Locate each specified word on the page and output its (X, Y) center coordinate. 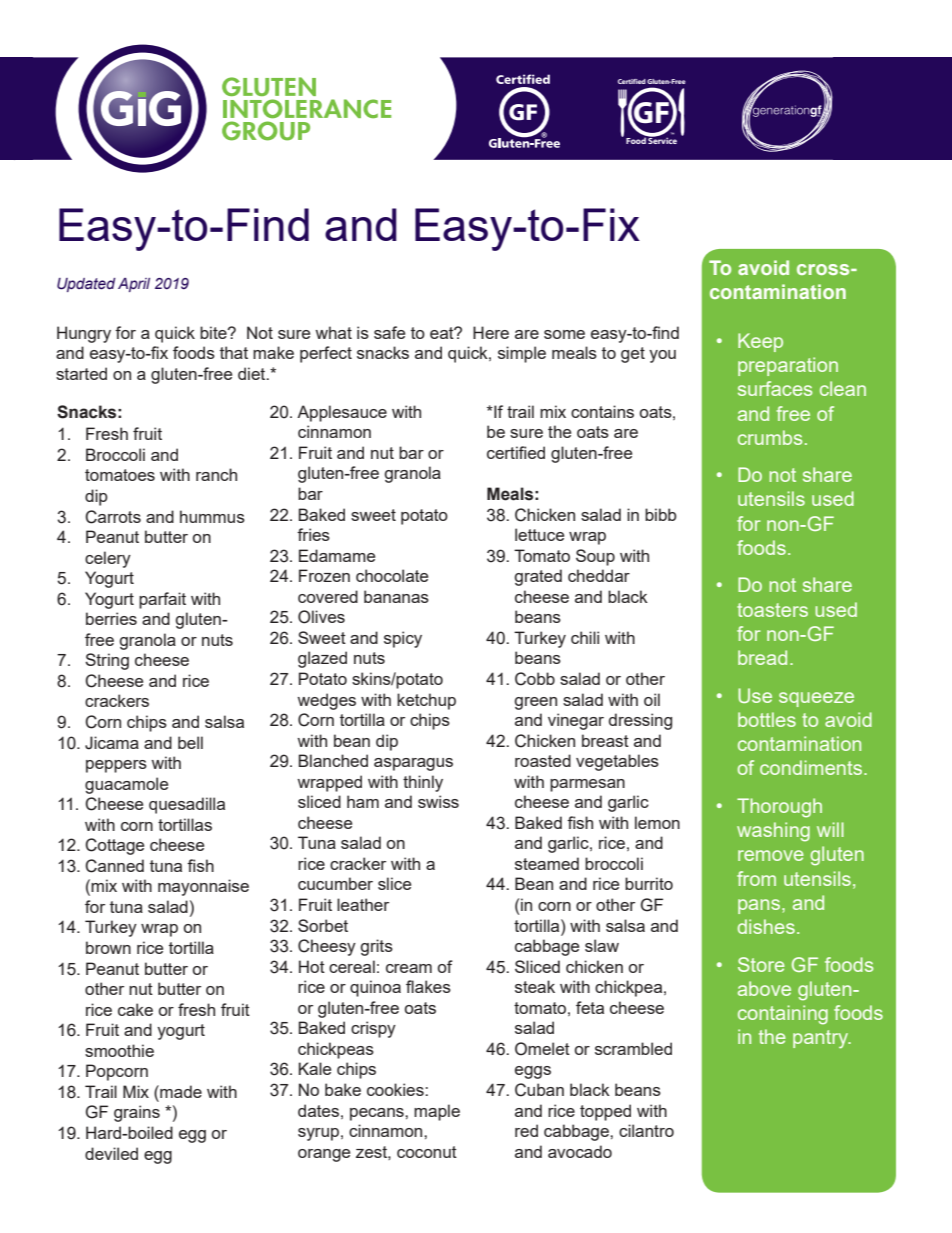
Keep (760, 342)
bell (190, 742)
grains (137, 1113)
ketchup (426, 701)
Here (491, 332)
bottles (767, 719)
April (134, 285)
